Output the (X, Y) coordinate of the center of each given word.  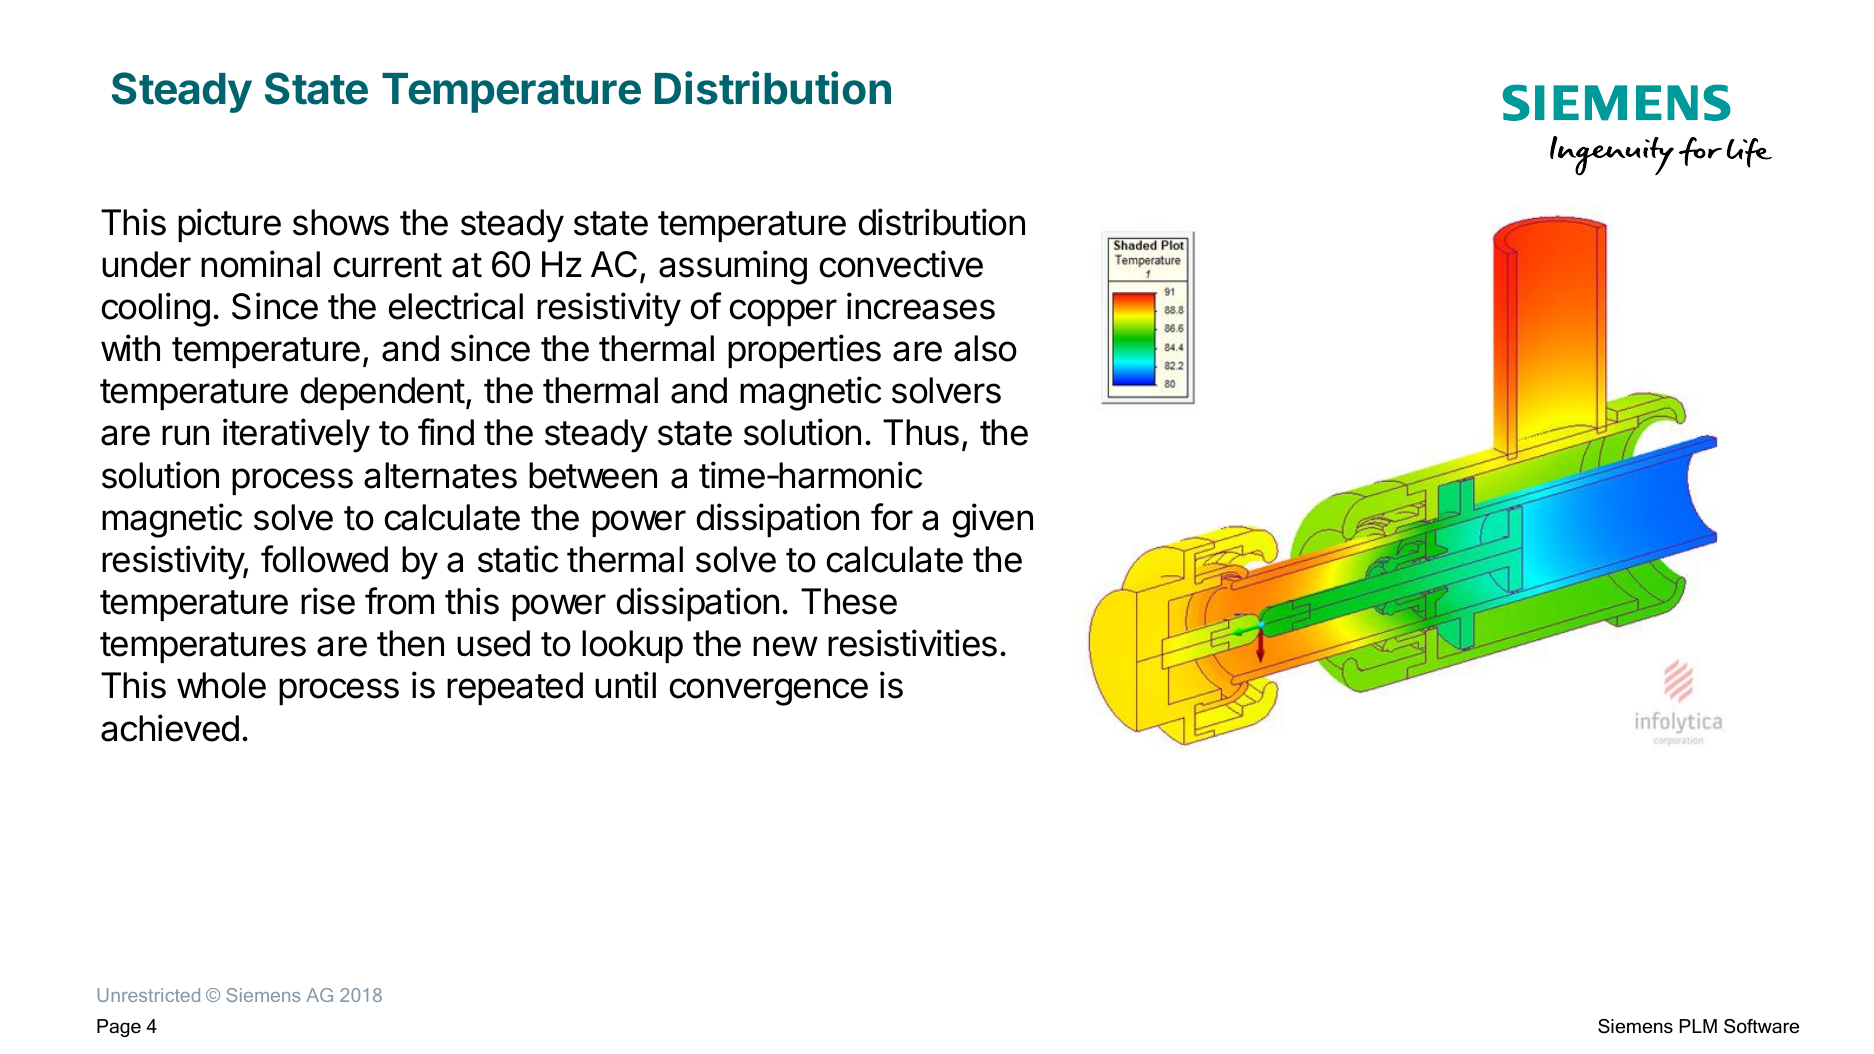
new (785, 646)
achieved (170, 728)
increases (921, 306)
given (993, 520)
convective (901, 264)
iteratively (296, 435)
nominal (260, 264)
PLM (1698, 1026)
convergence (768, 692)
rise (328, 601)
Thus (921, 432)
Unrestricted (149, 995)
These (849, 601)
